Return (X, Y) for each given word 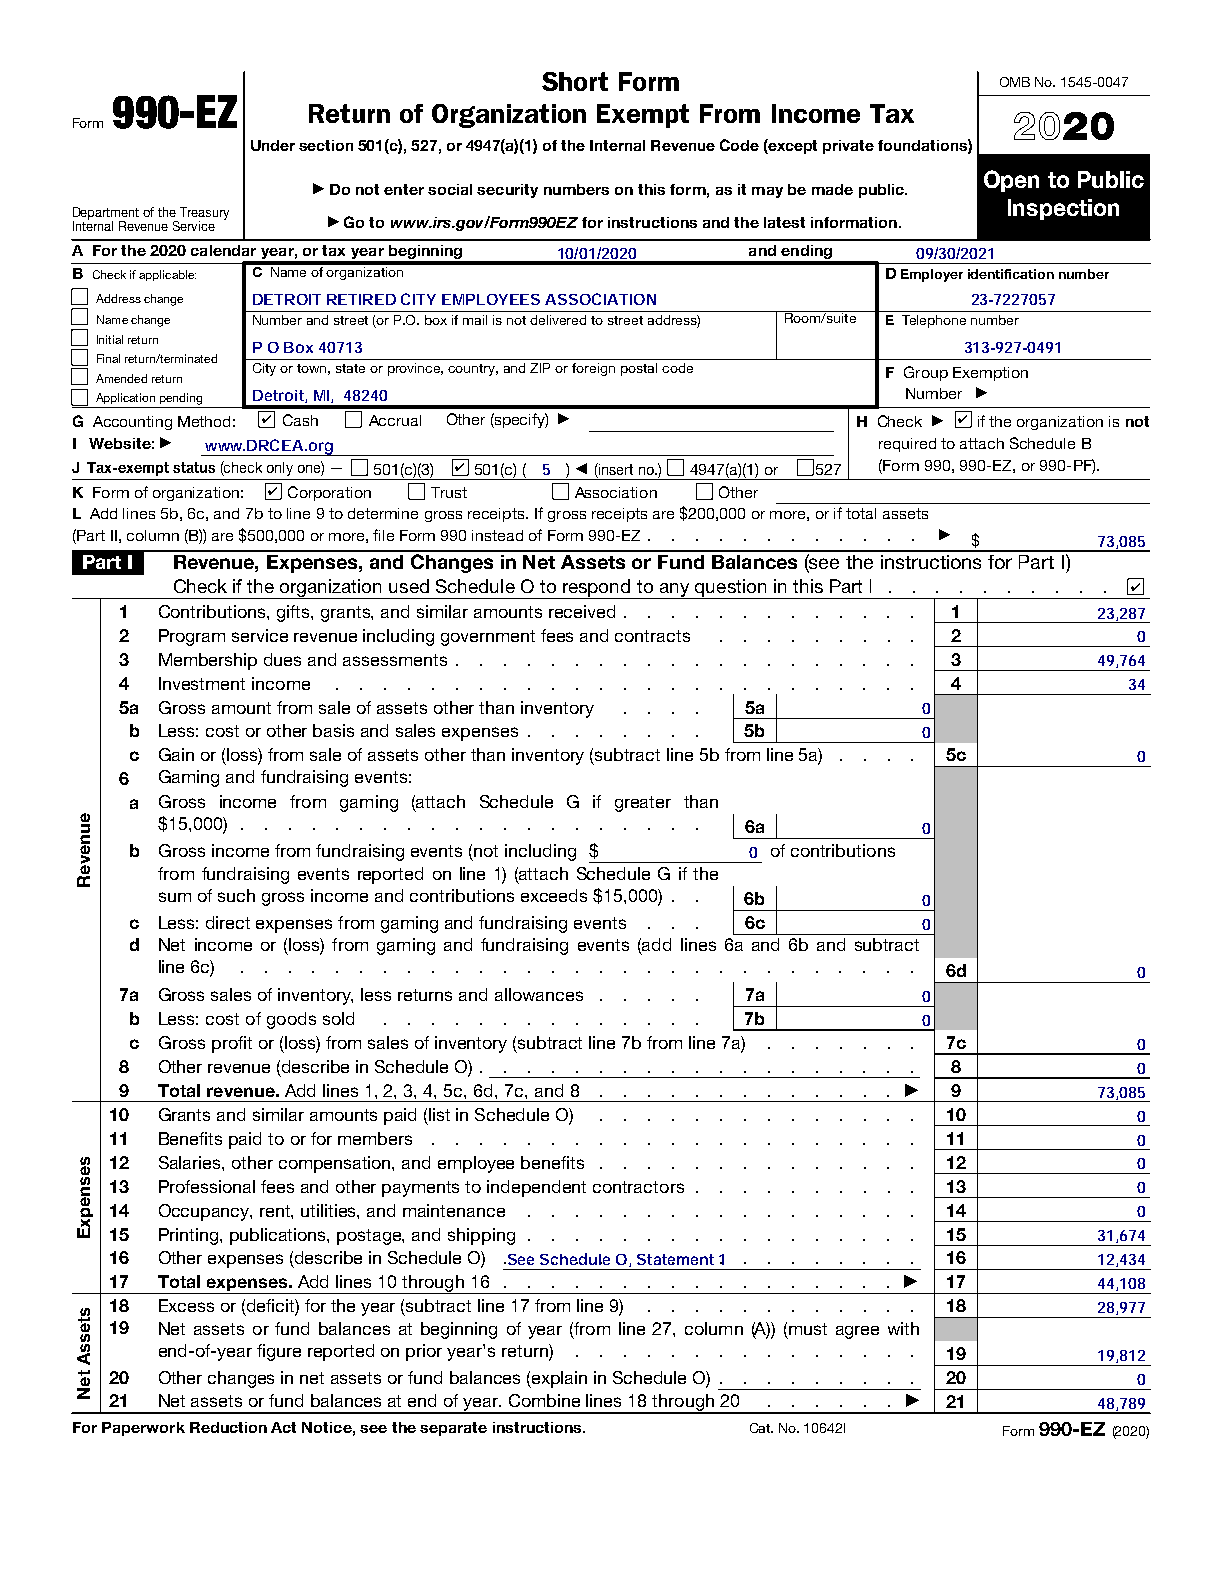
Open (1011, 181)
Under (273, 145)
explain (558, 1379)
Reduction (228, 1427)
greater (643, 804)
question (731, 589)
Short (575, 81)
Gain (176, 754)
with (903, 1328)
